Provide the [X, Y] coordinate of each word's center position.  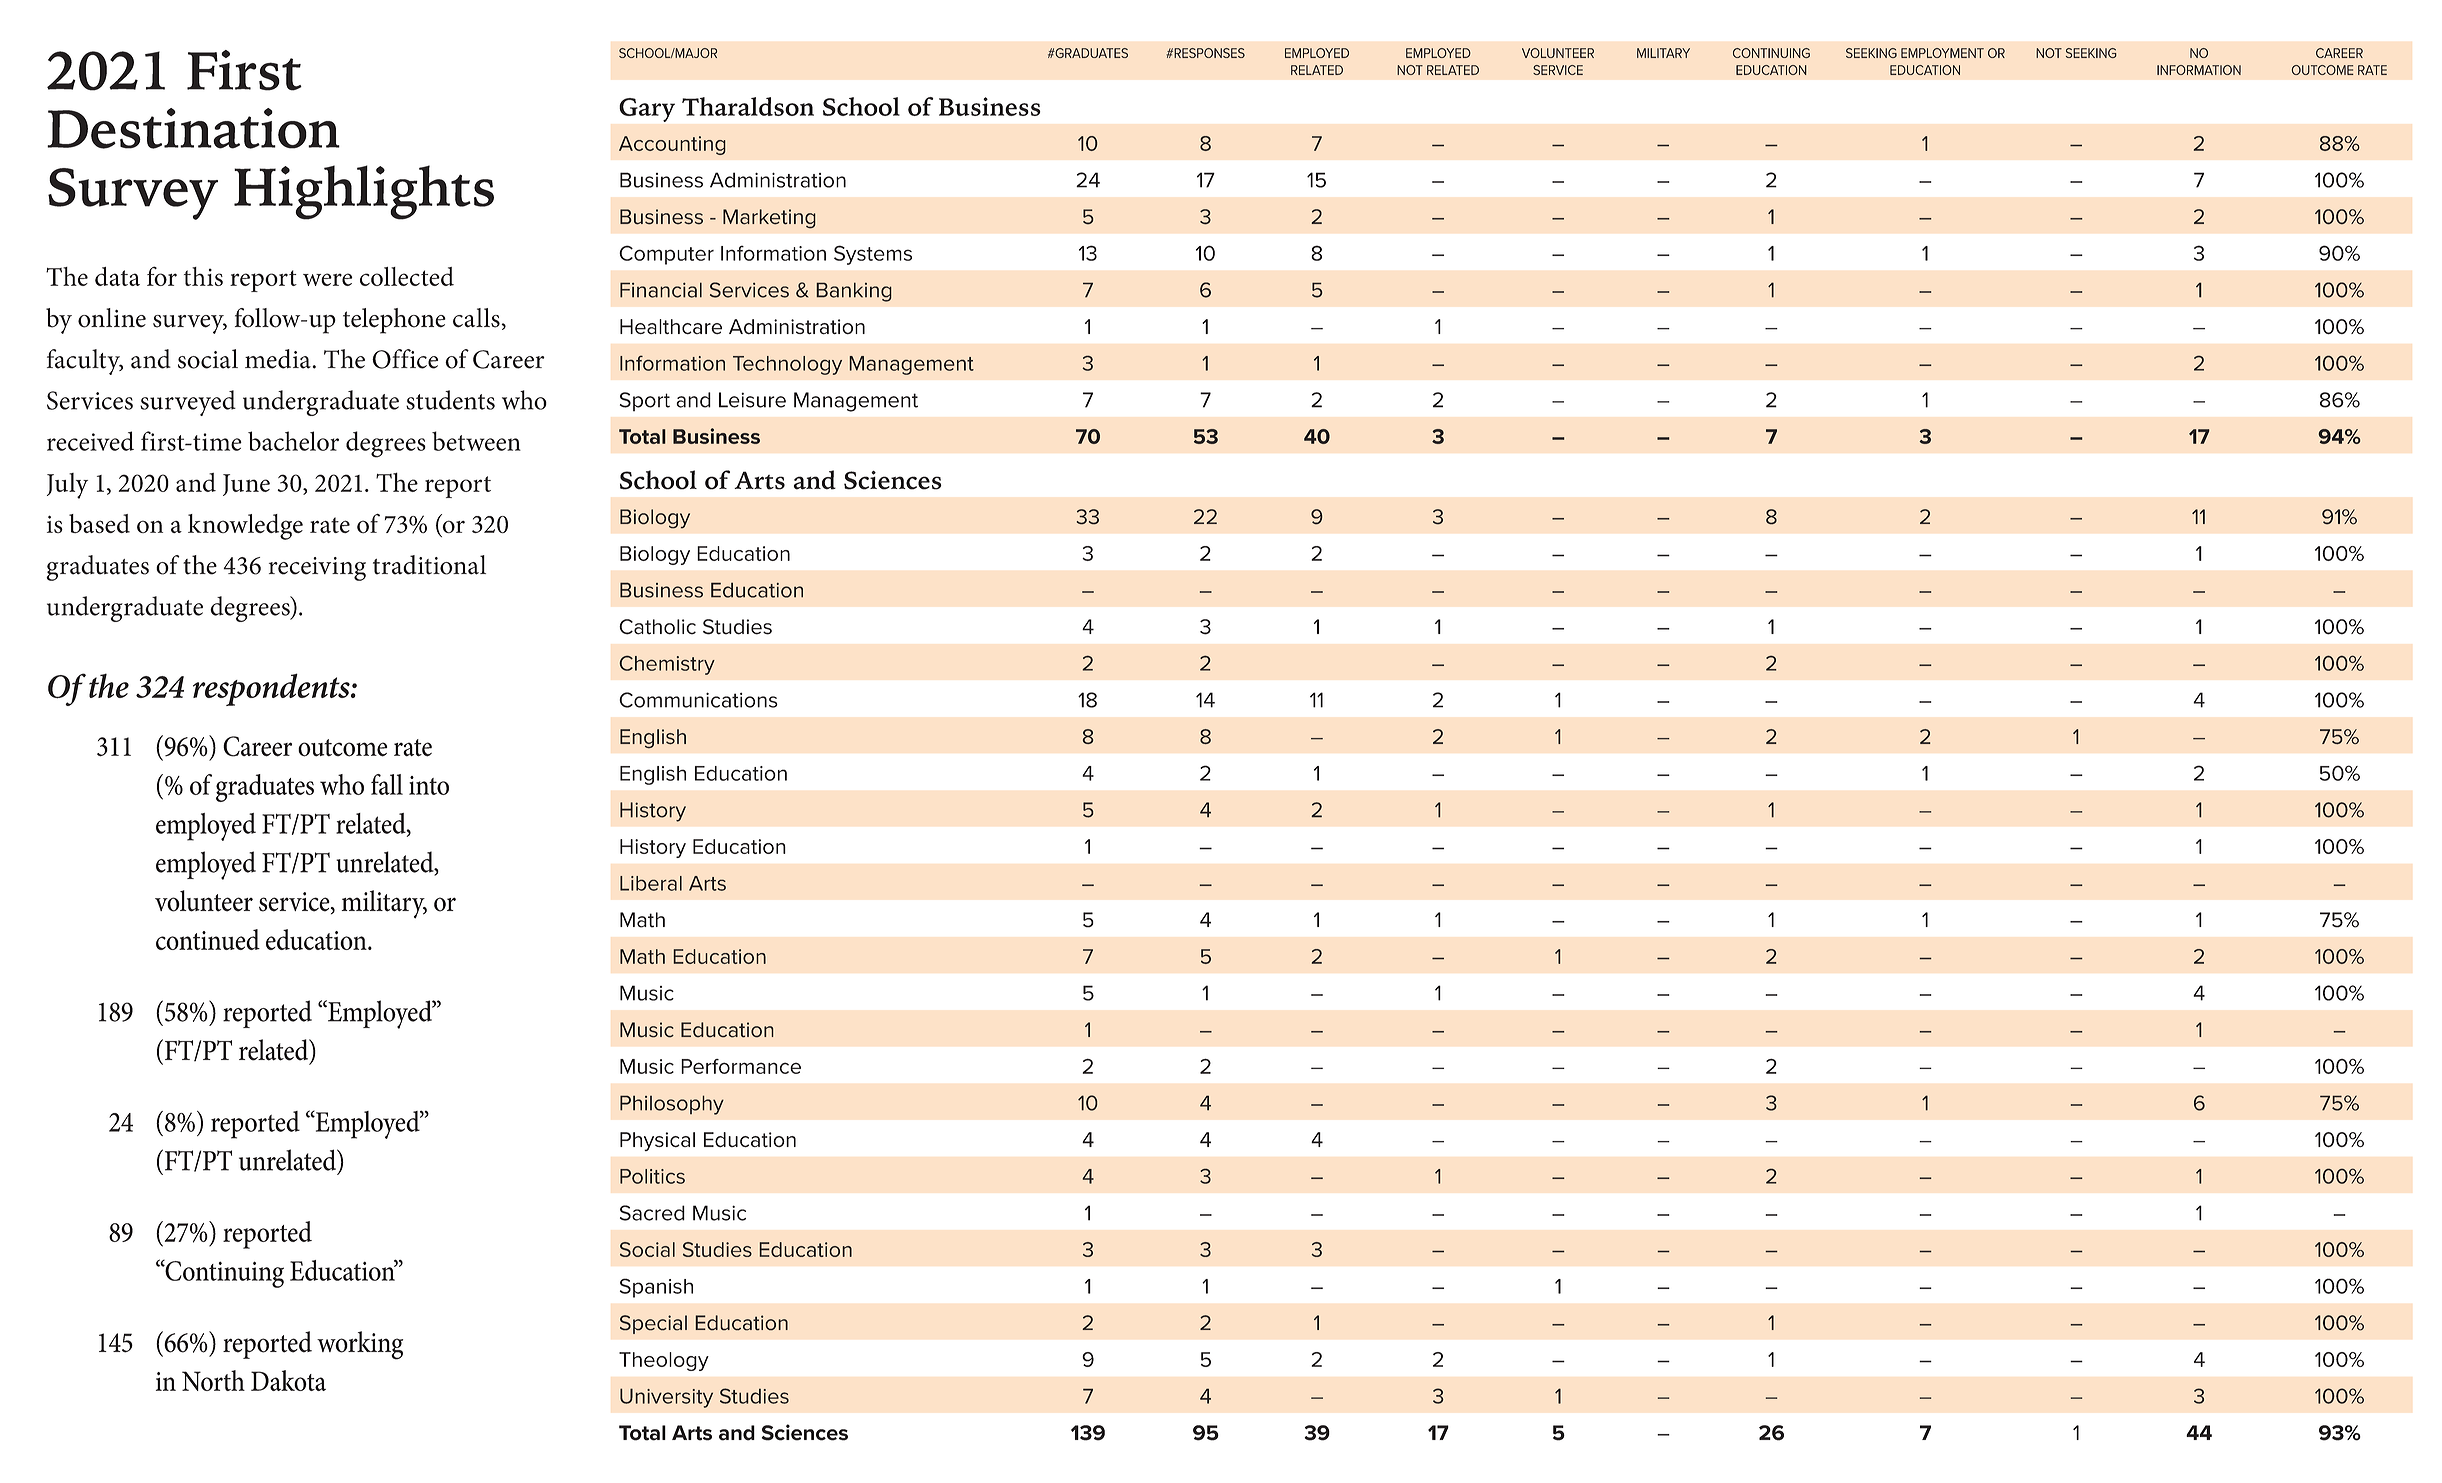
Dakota [288, 1380]
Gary [647, 110]
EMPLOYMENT [1942, 53]
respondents [272, 689]
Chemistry [667, 665]
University [666, 1398]
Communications [698, 700]
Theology [664, 1361]
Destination [193, 128]
